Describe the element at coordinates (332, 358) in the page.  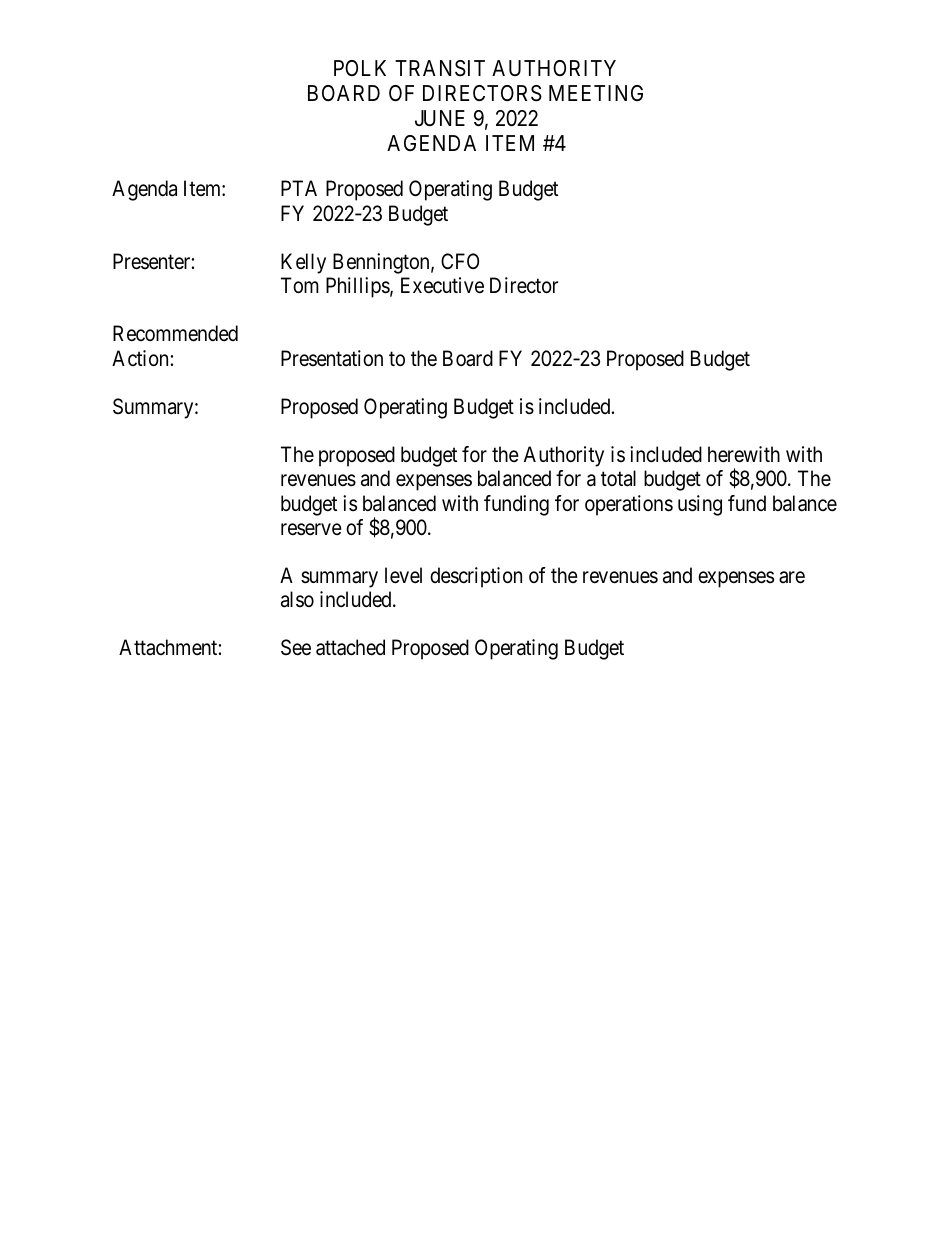
I see `Presentation` at that location.
